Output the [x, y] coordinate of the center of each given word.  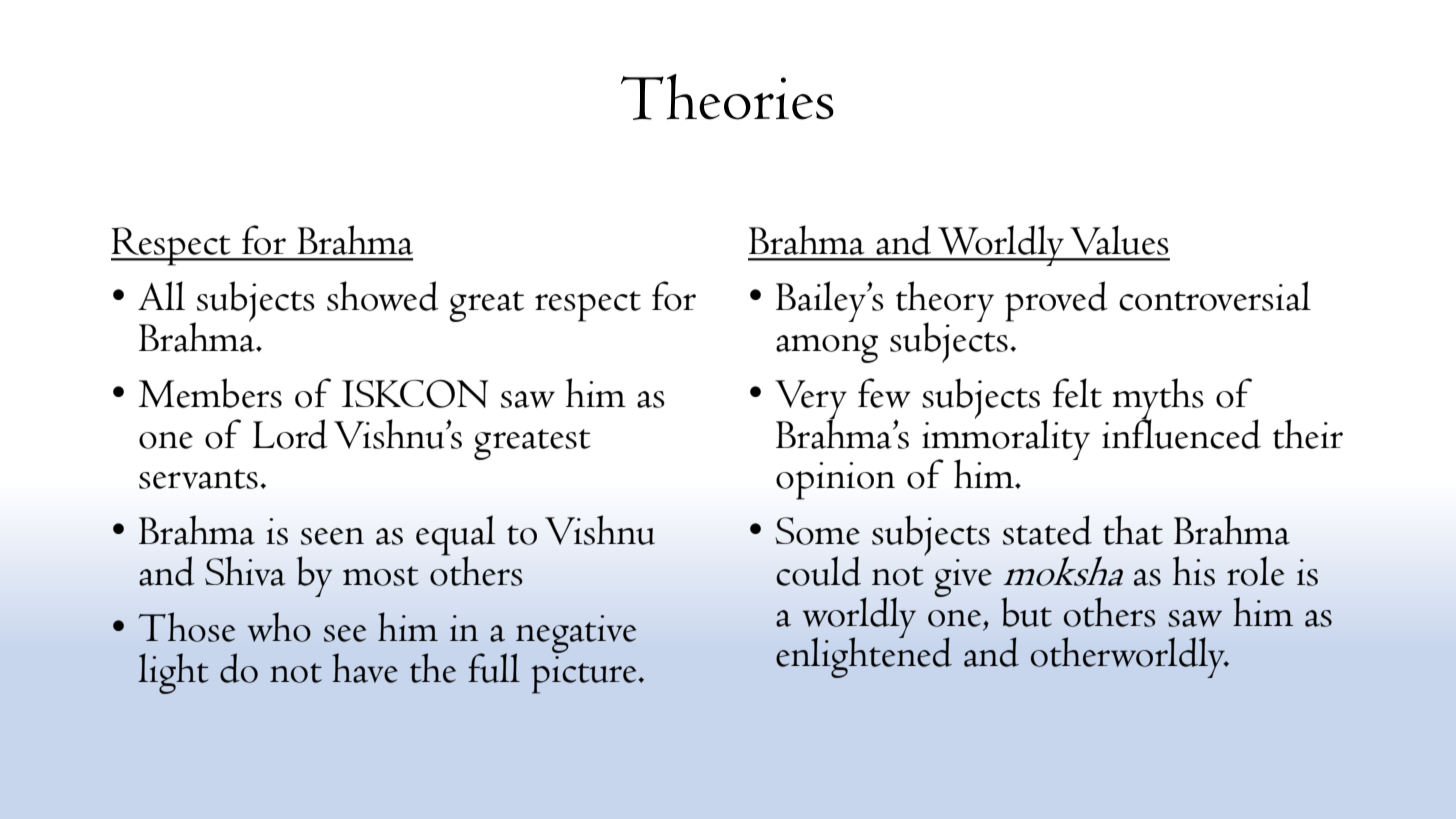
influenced [1181, 432]
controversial [1215, 296]
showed [383, 296]
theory [945, 302]
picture [585, 675]
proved [1056, 301]
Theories [727, 97]
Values [1119, 240]
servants [198, 479]
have [365, 668]
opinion [835, 481]
